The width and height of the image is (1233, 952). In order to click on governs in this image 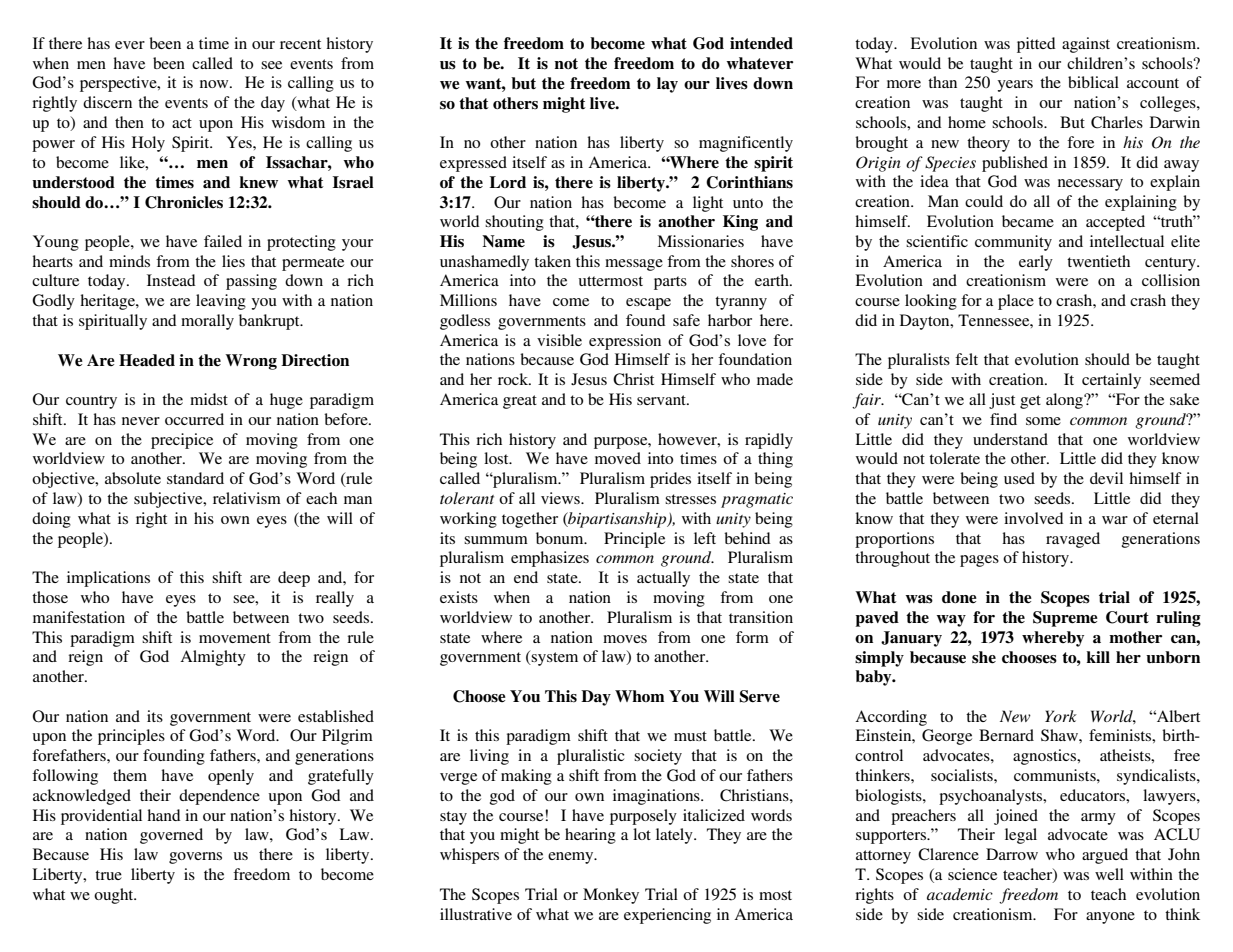, I will do `click(195, 858)`.
